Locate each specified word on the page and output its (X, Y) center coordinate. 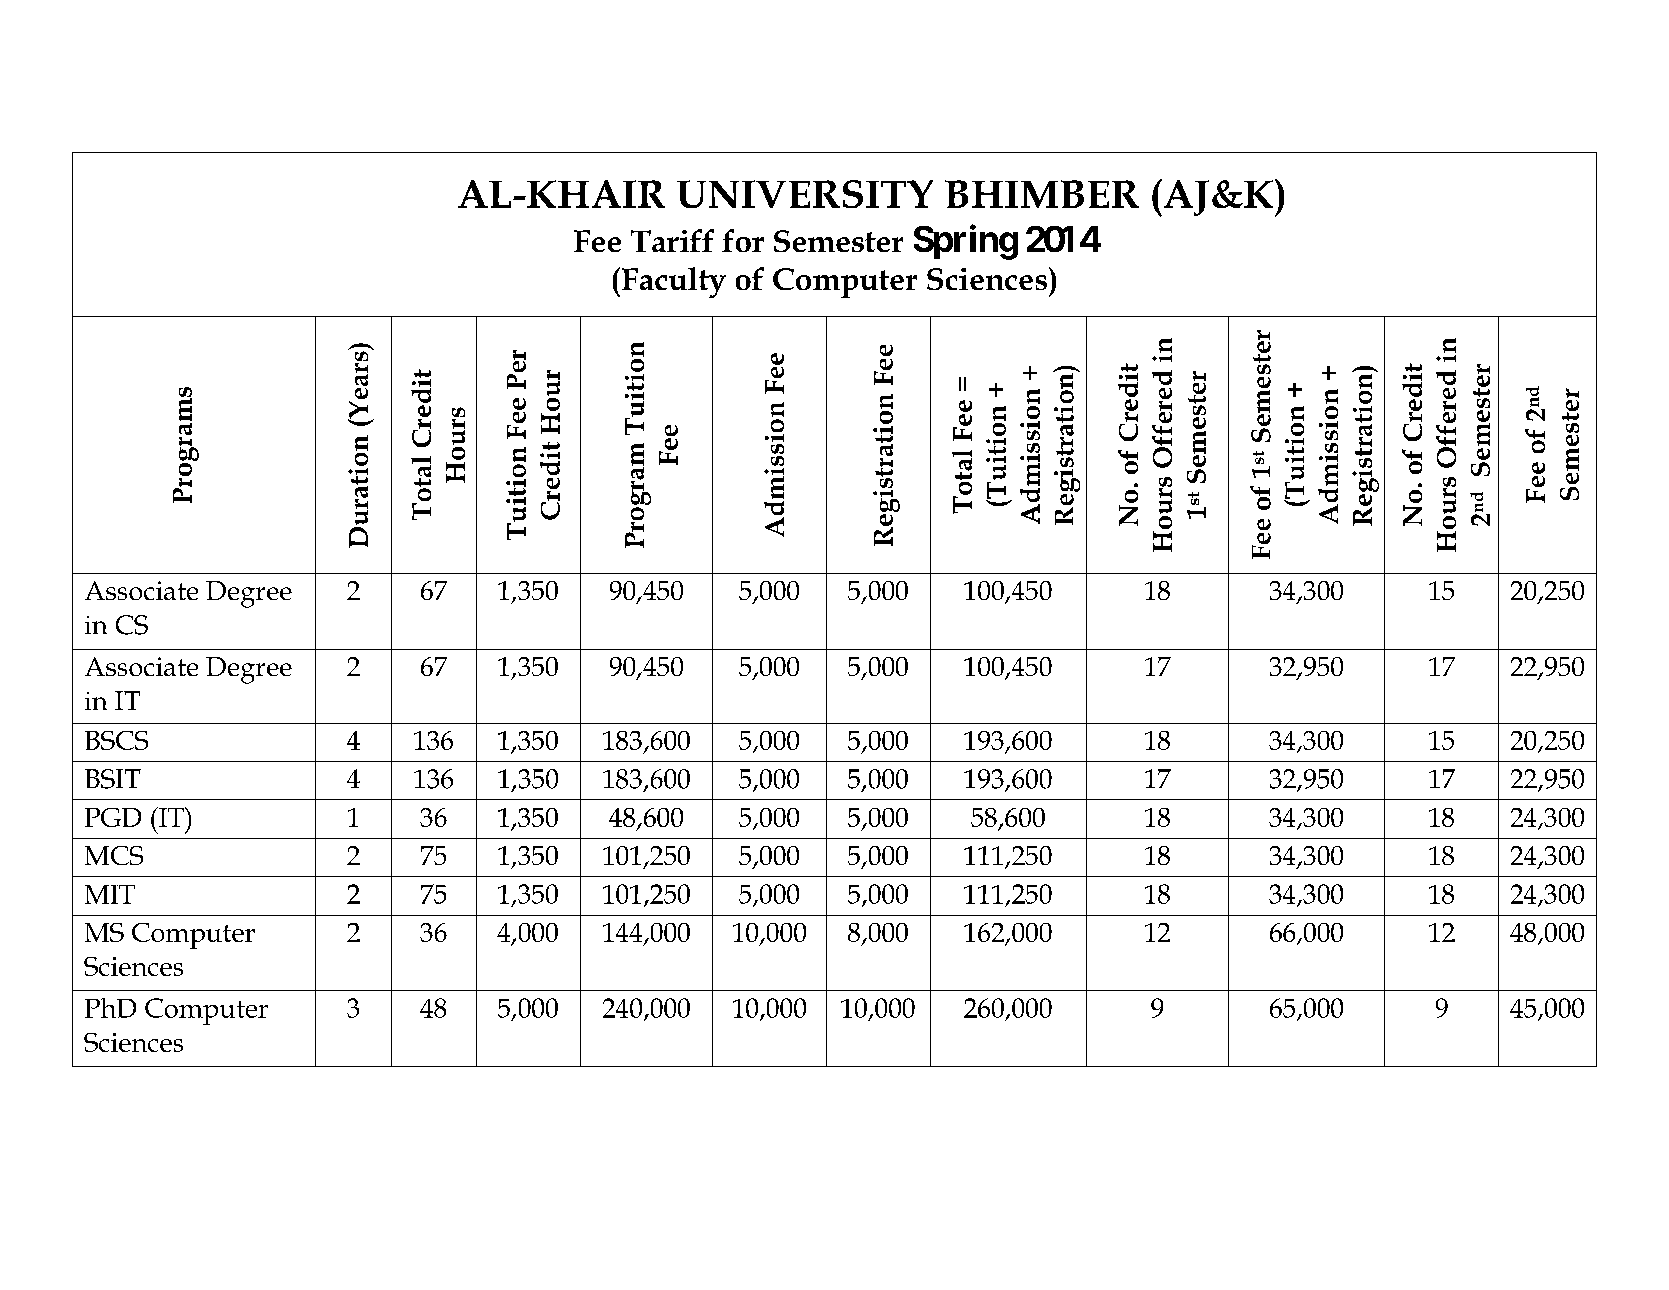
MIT (110, 894)
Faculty (672, 282)
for (743, 240)
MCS (114, 855)
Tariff (672, 240)
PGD (113, 817)
